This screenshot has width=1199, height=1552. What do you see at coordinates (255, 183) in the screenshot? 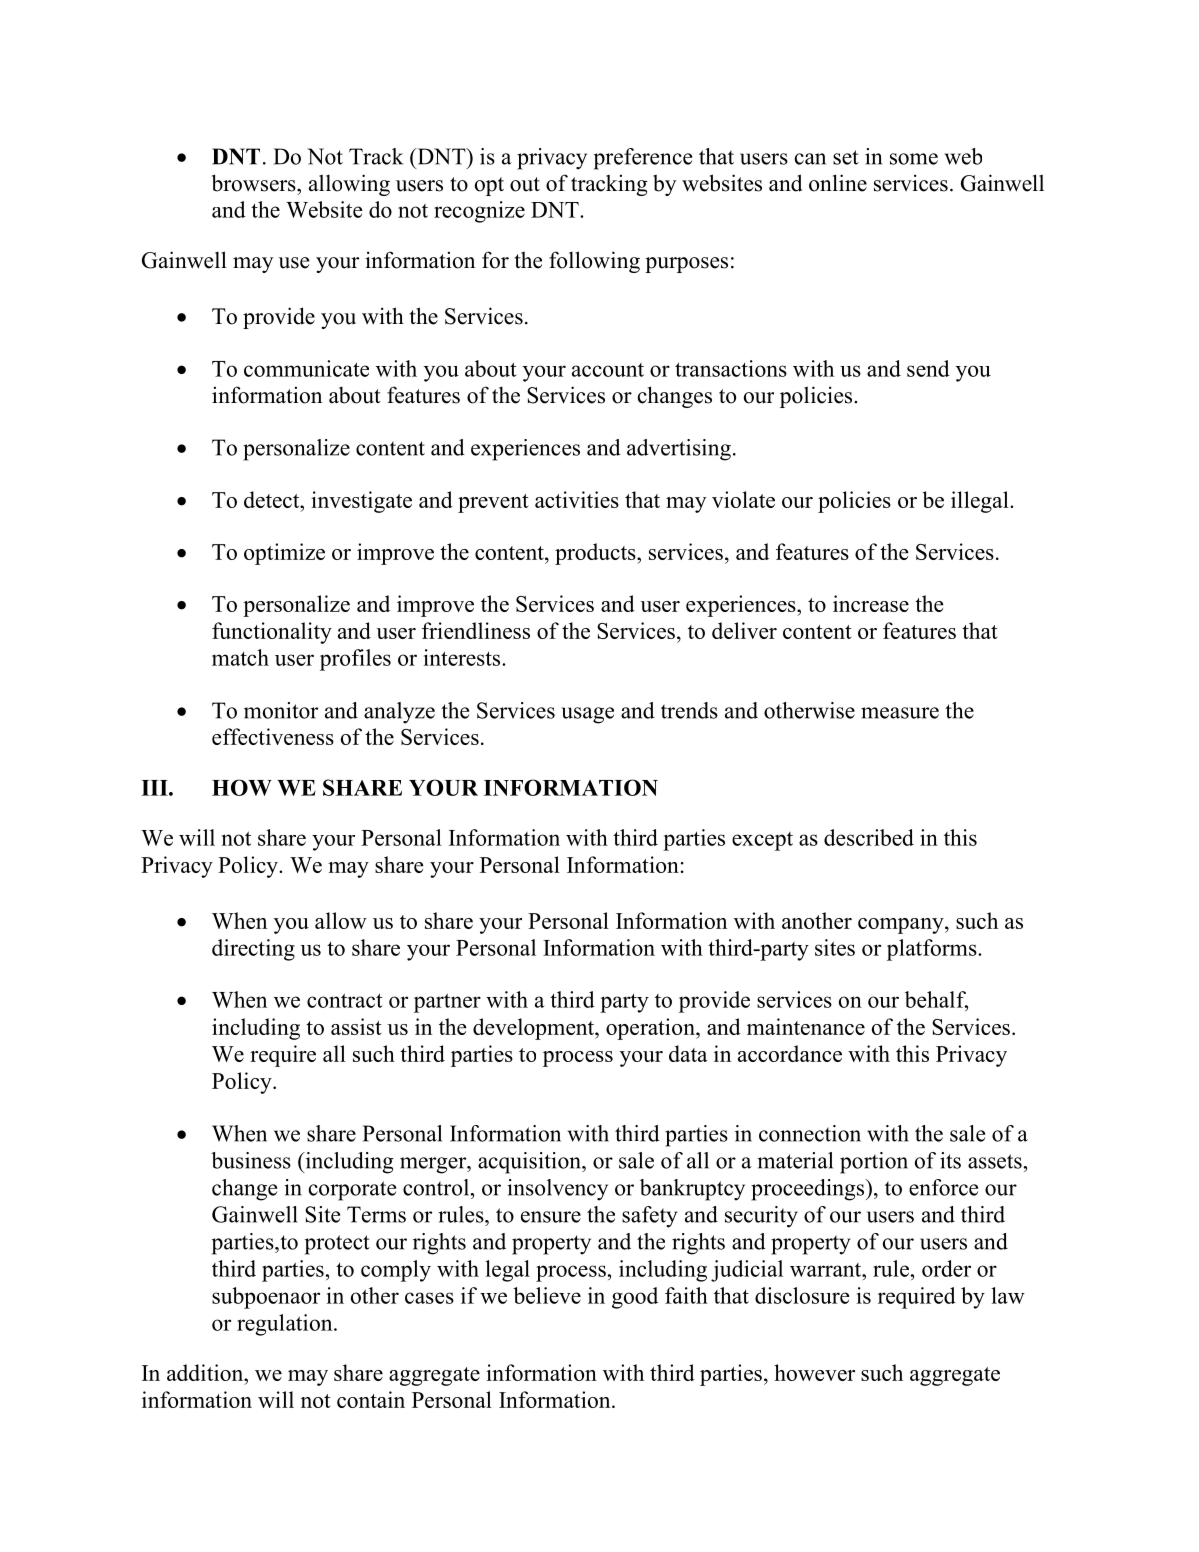
I see `browsers` at bounding box center [255, 183].
